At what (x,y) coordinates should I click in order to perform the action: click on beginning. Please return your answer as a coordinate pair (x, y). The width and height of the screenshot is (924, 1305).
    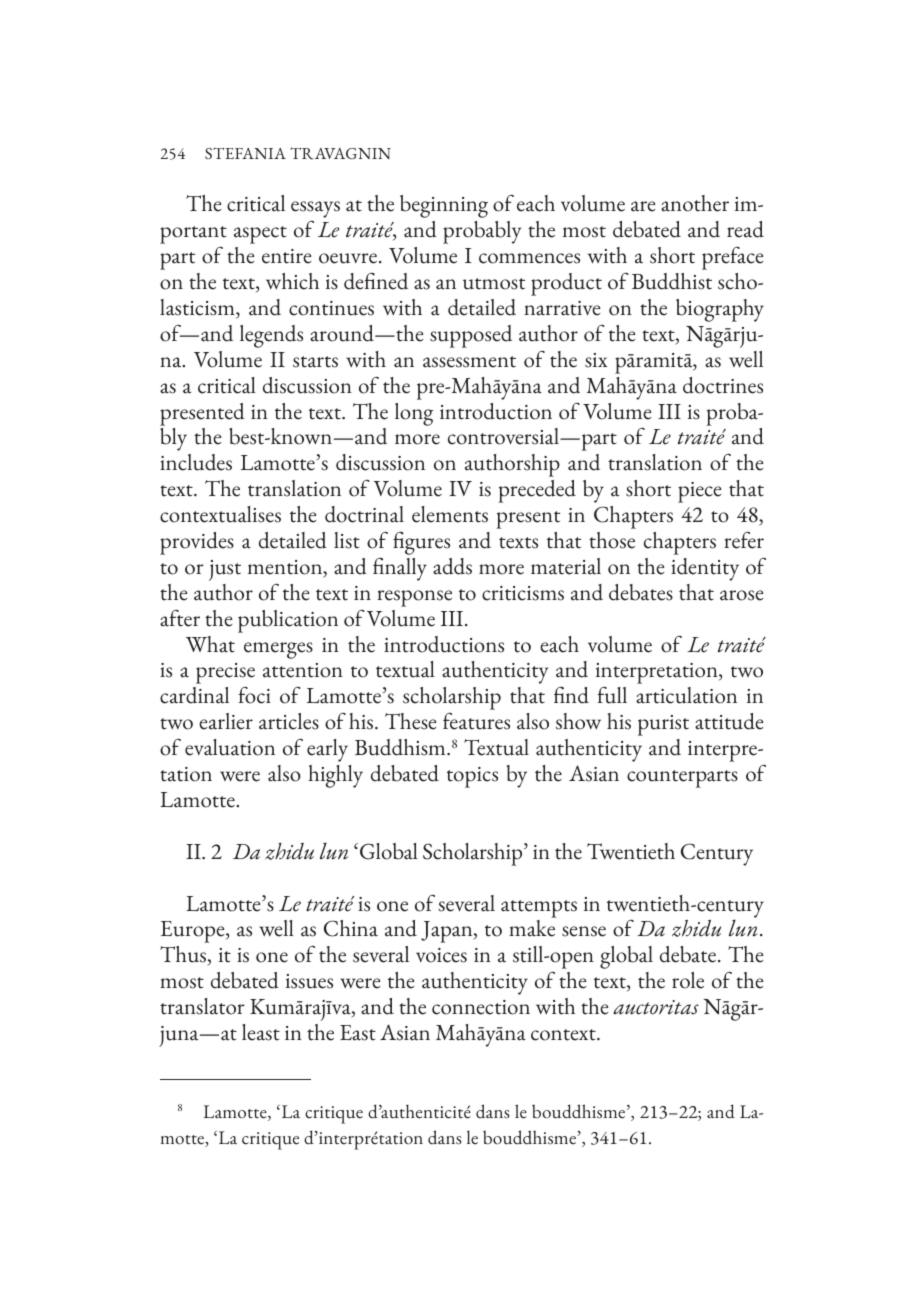
    Looking at the image, I should click on (444, 206).
